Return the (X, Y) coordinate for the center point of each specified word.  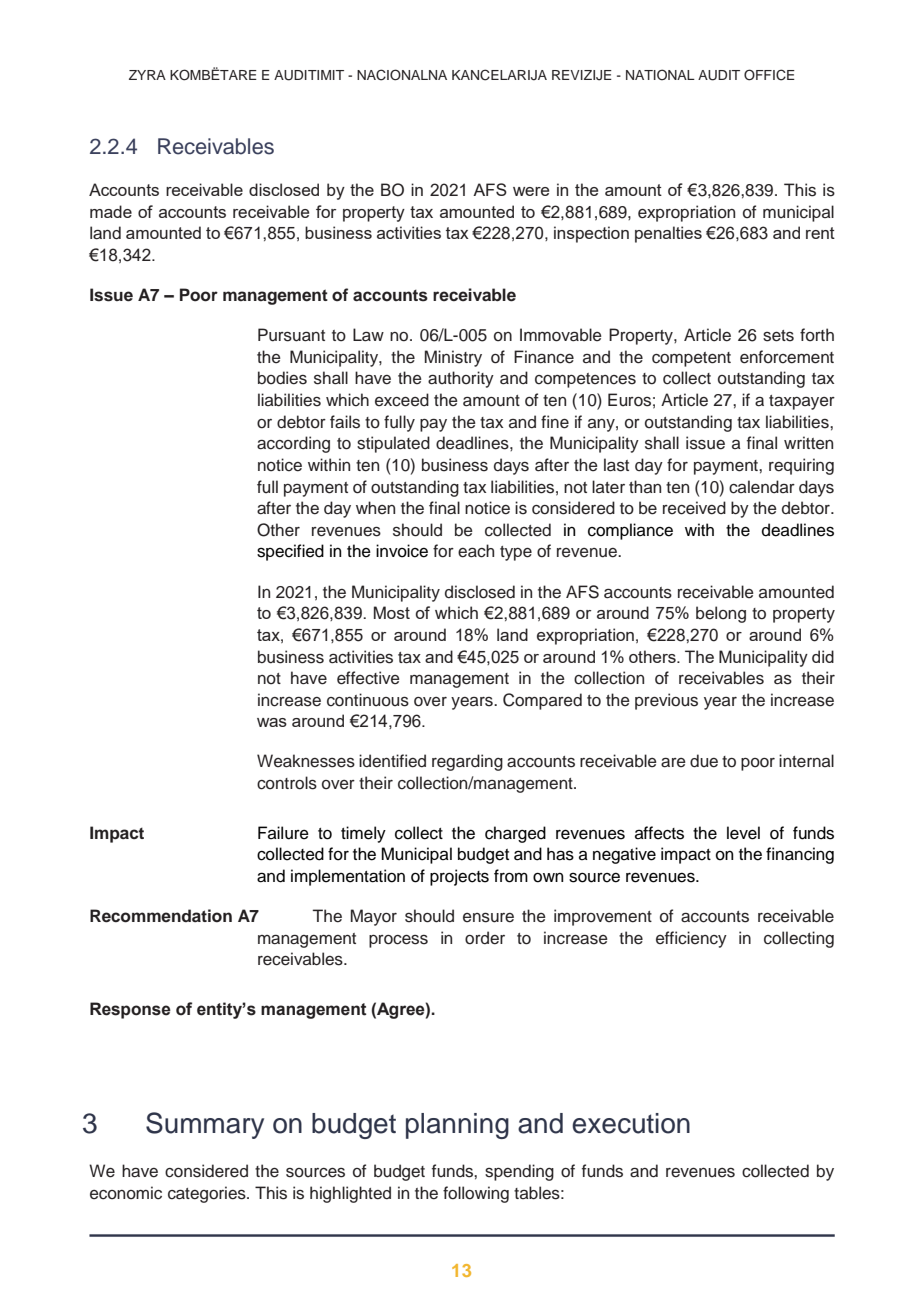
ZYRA (147, 75)
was (272, 722)
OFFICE (769, 75)
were (531, 191)
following (476, 1194)
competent (691, 359)
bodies (282, 378)
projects (459, 877)
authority (461, 379)
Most (392, 612)
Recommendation (161, 916)
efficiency (691, 939)
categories (208, 1194)
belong (721, 614)
